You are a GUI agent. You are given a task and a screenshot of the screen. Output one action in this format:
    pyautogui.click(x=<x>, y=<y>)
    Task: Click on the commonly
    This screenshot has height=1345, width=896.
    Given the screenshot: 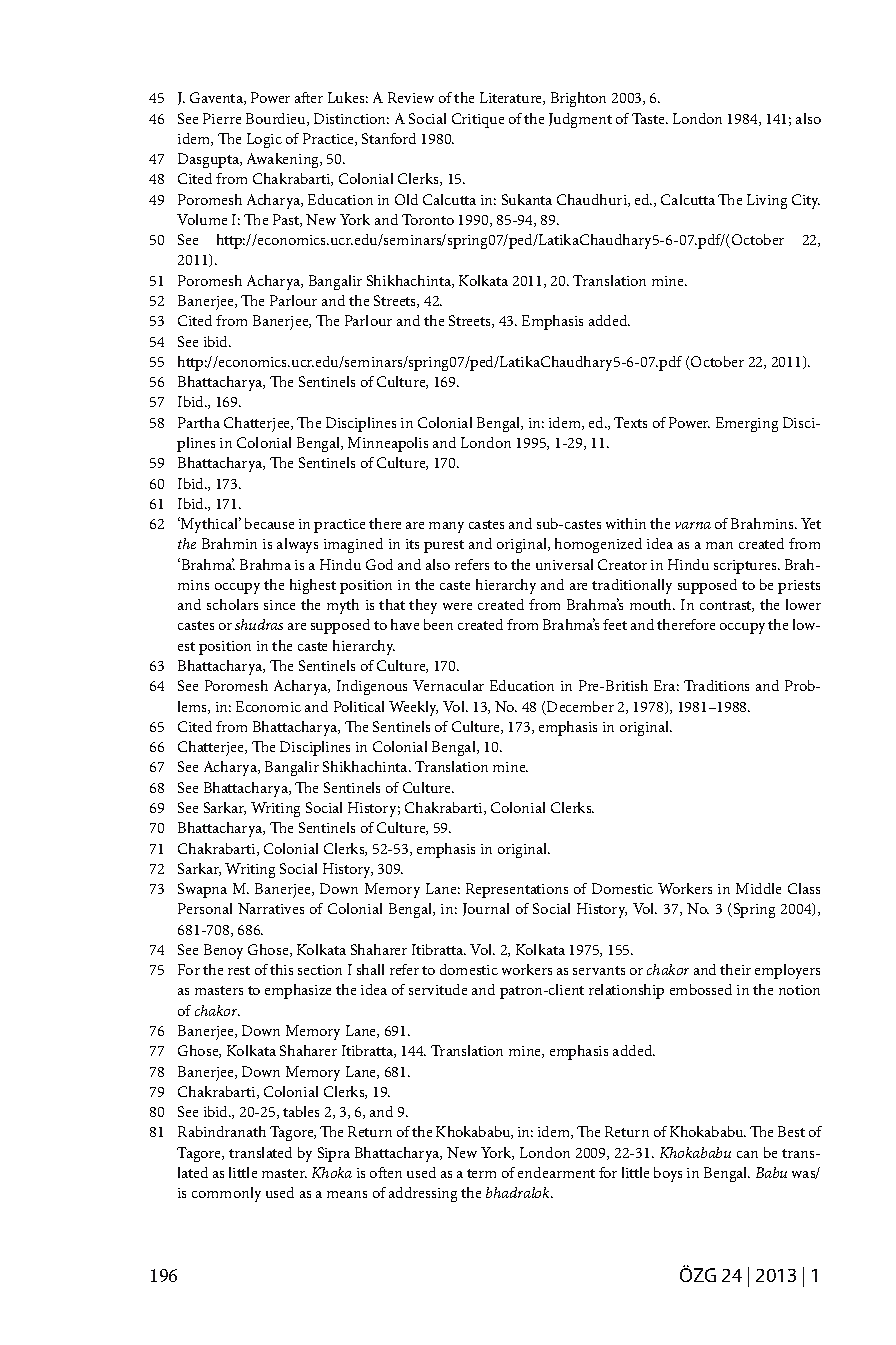 What is the action you would take?
    pyautogui.click(x=226, y=1194)
